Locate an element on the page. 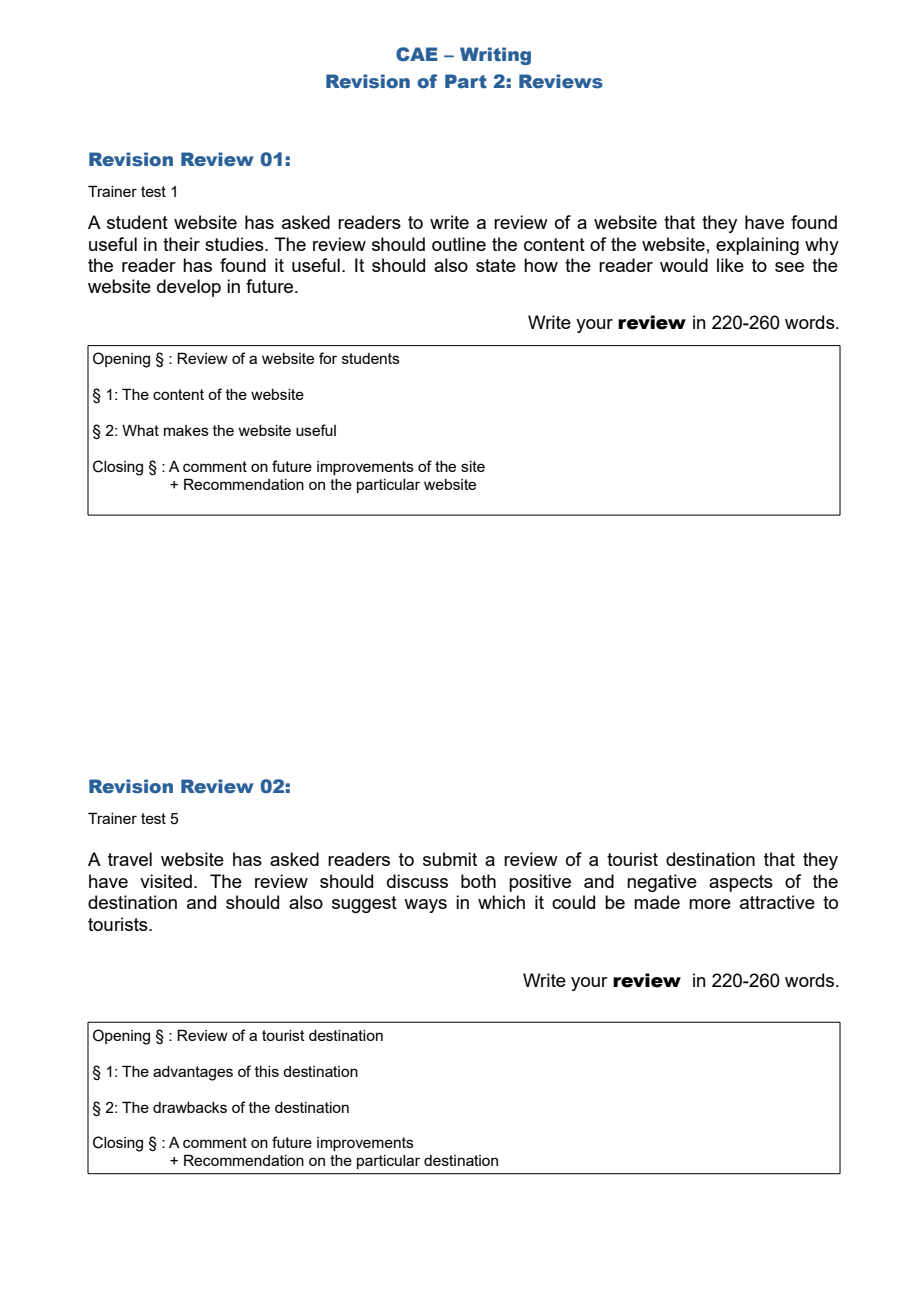 This page has height=1308, width=924. state is located at coordinates (496, 265).
